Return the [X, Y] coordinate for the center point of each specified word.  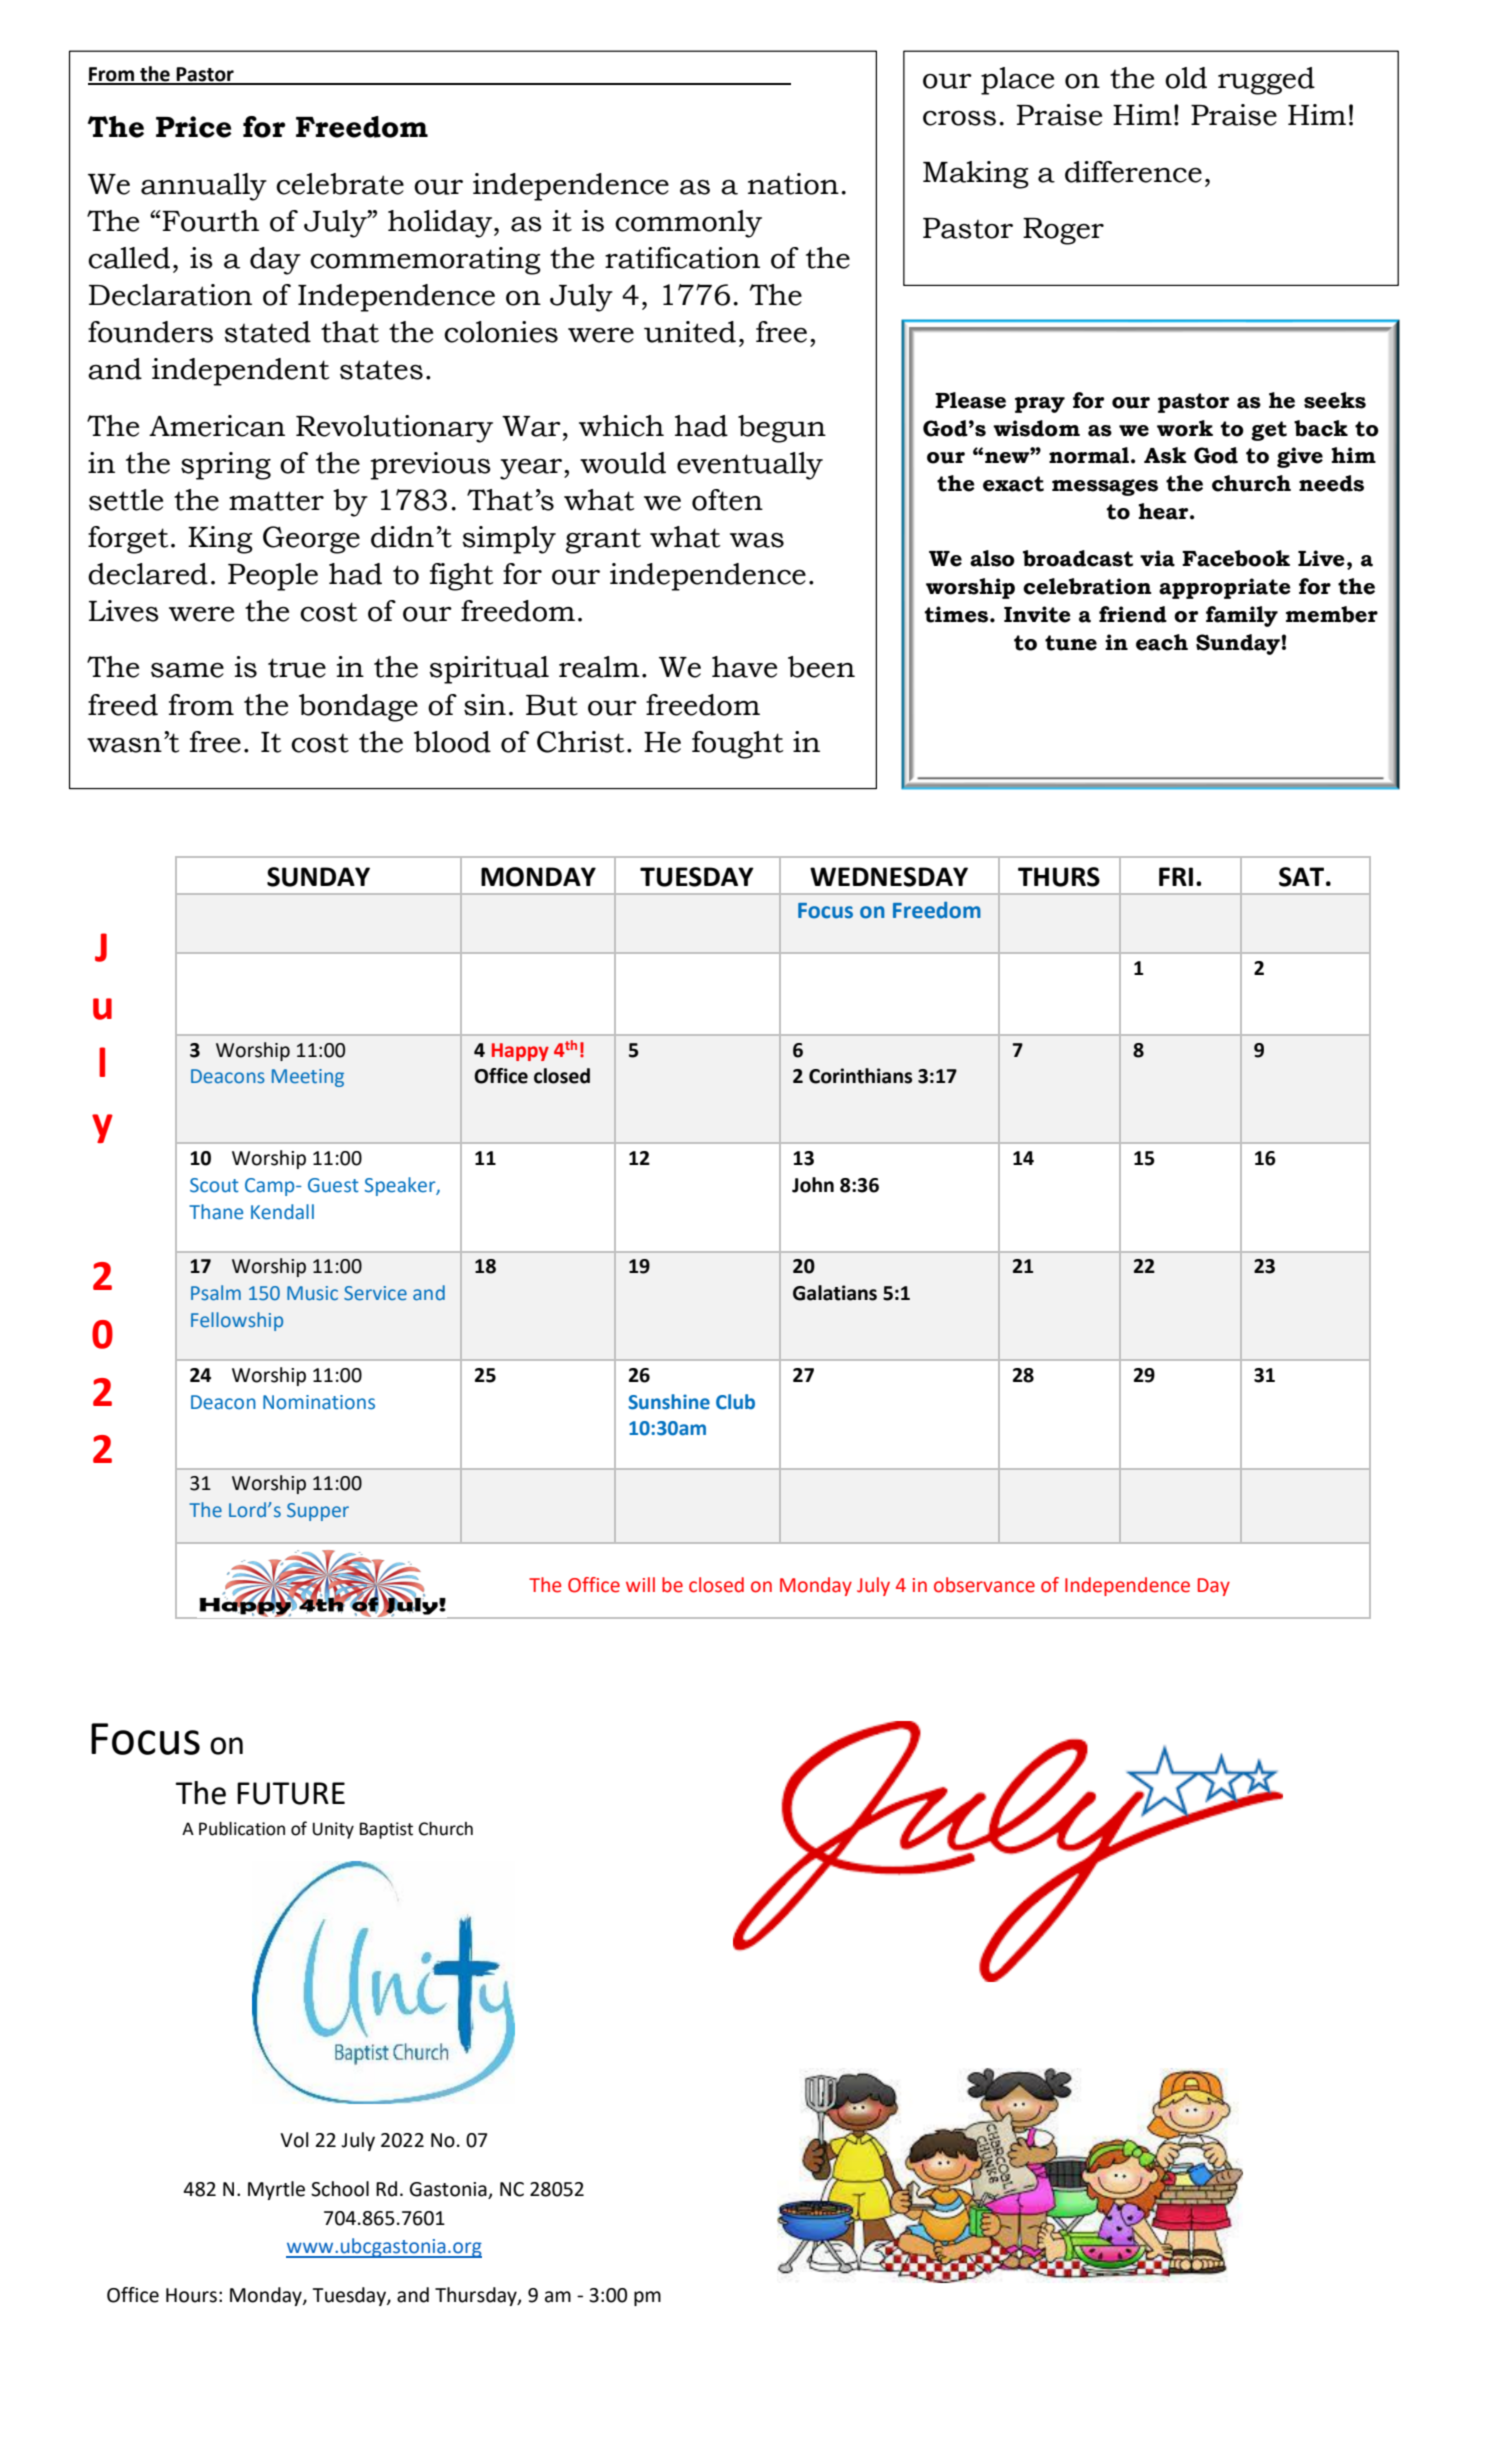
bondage [358, 708]
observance [984, 1585]
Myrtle [276, 2190]
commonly [688, 224]
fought [737, 745]
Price [194, 127]
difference [1133, 172]
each [1162, 642]
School [340, 2189]
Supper [318, 1512]
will [640, 1584]
